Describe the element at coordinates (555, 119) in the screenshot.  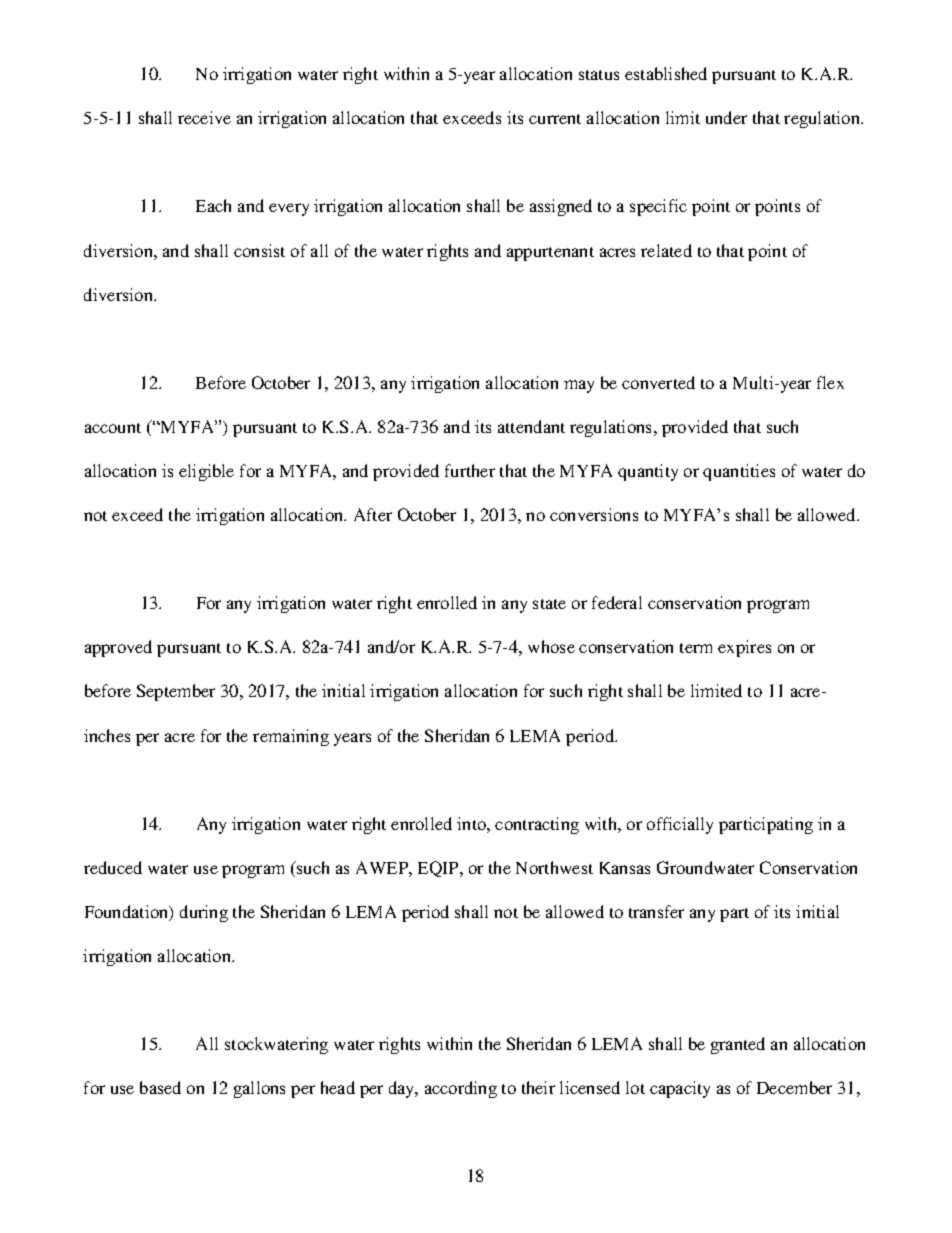
I see `current` at that location.
